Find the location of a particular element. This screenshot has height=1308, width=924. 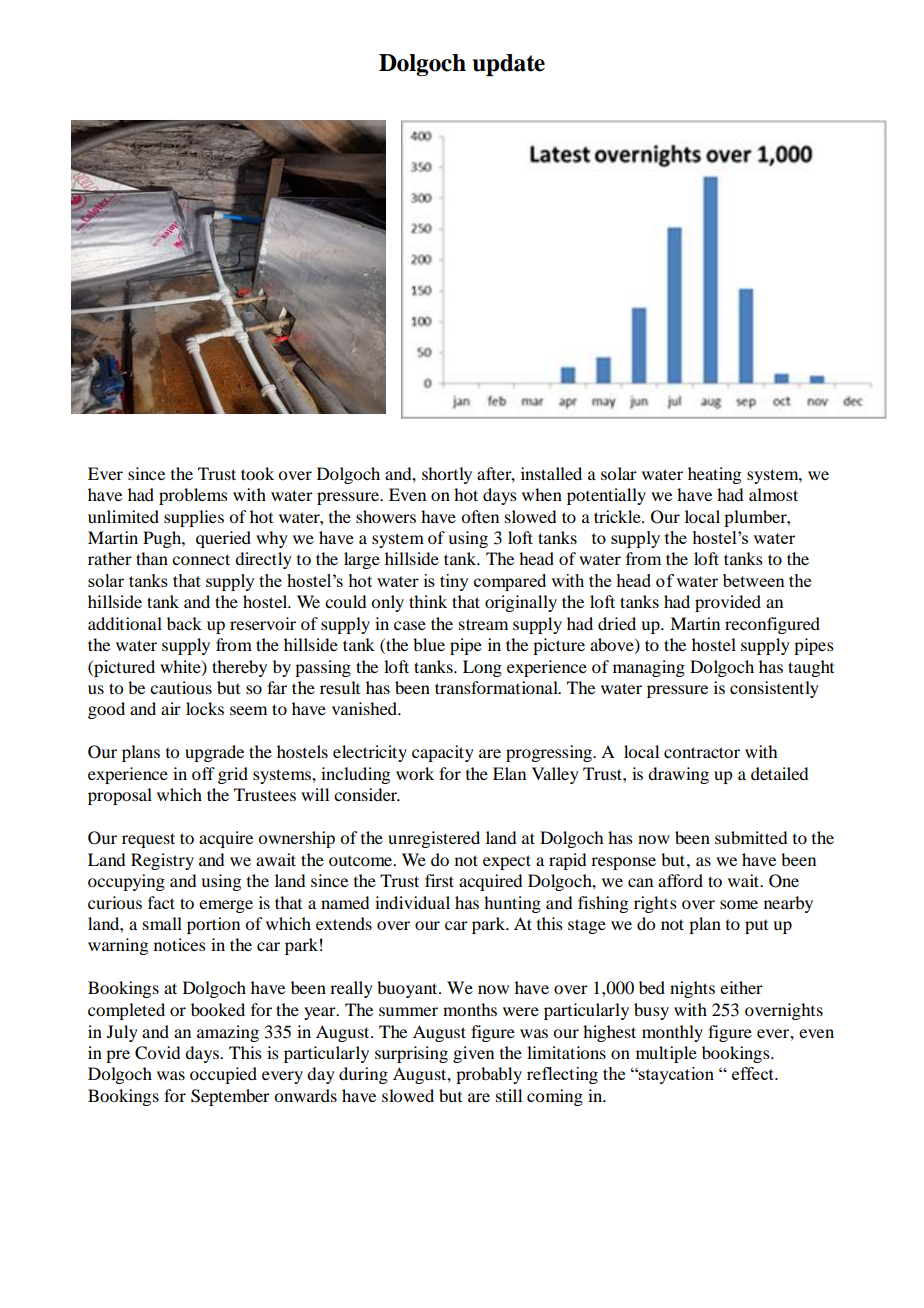

occupied is located at coordinates (223, 1075).
